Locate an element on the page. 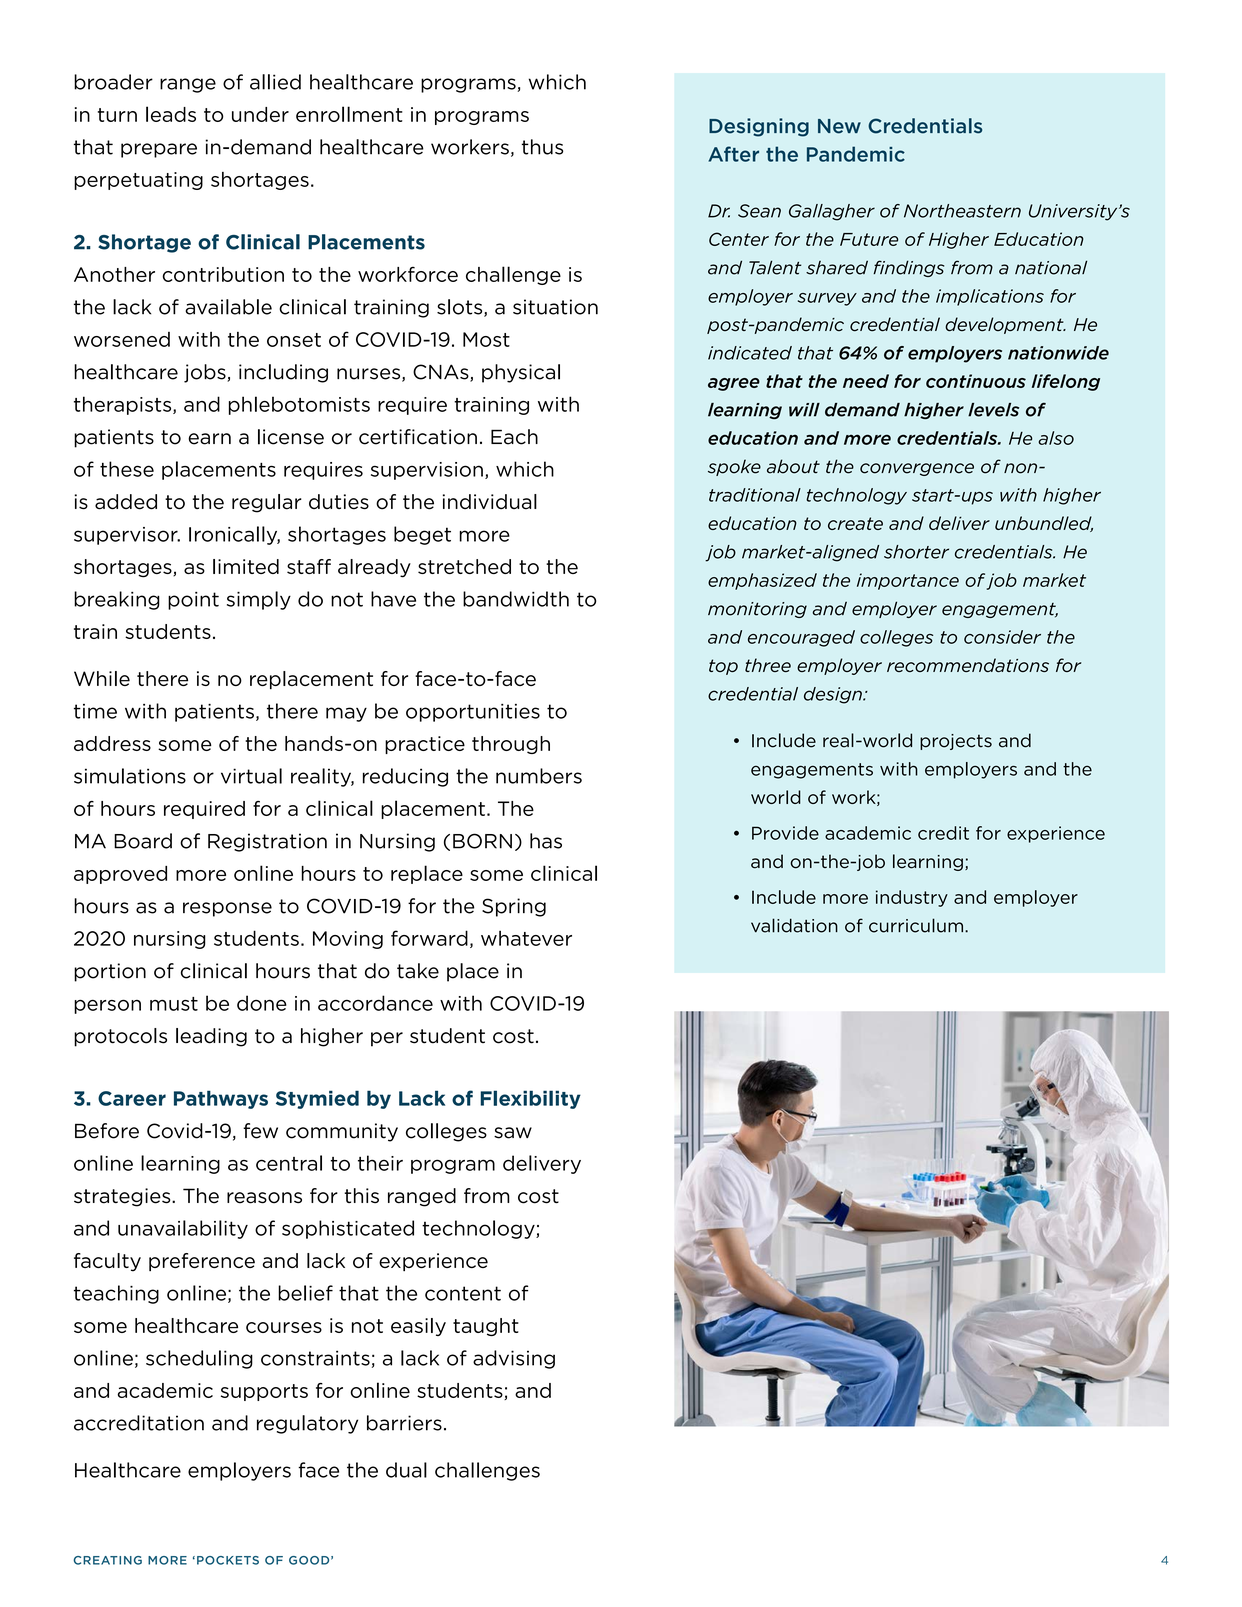  leads is located at coordinates (171, 114).
